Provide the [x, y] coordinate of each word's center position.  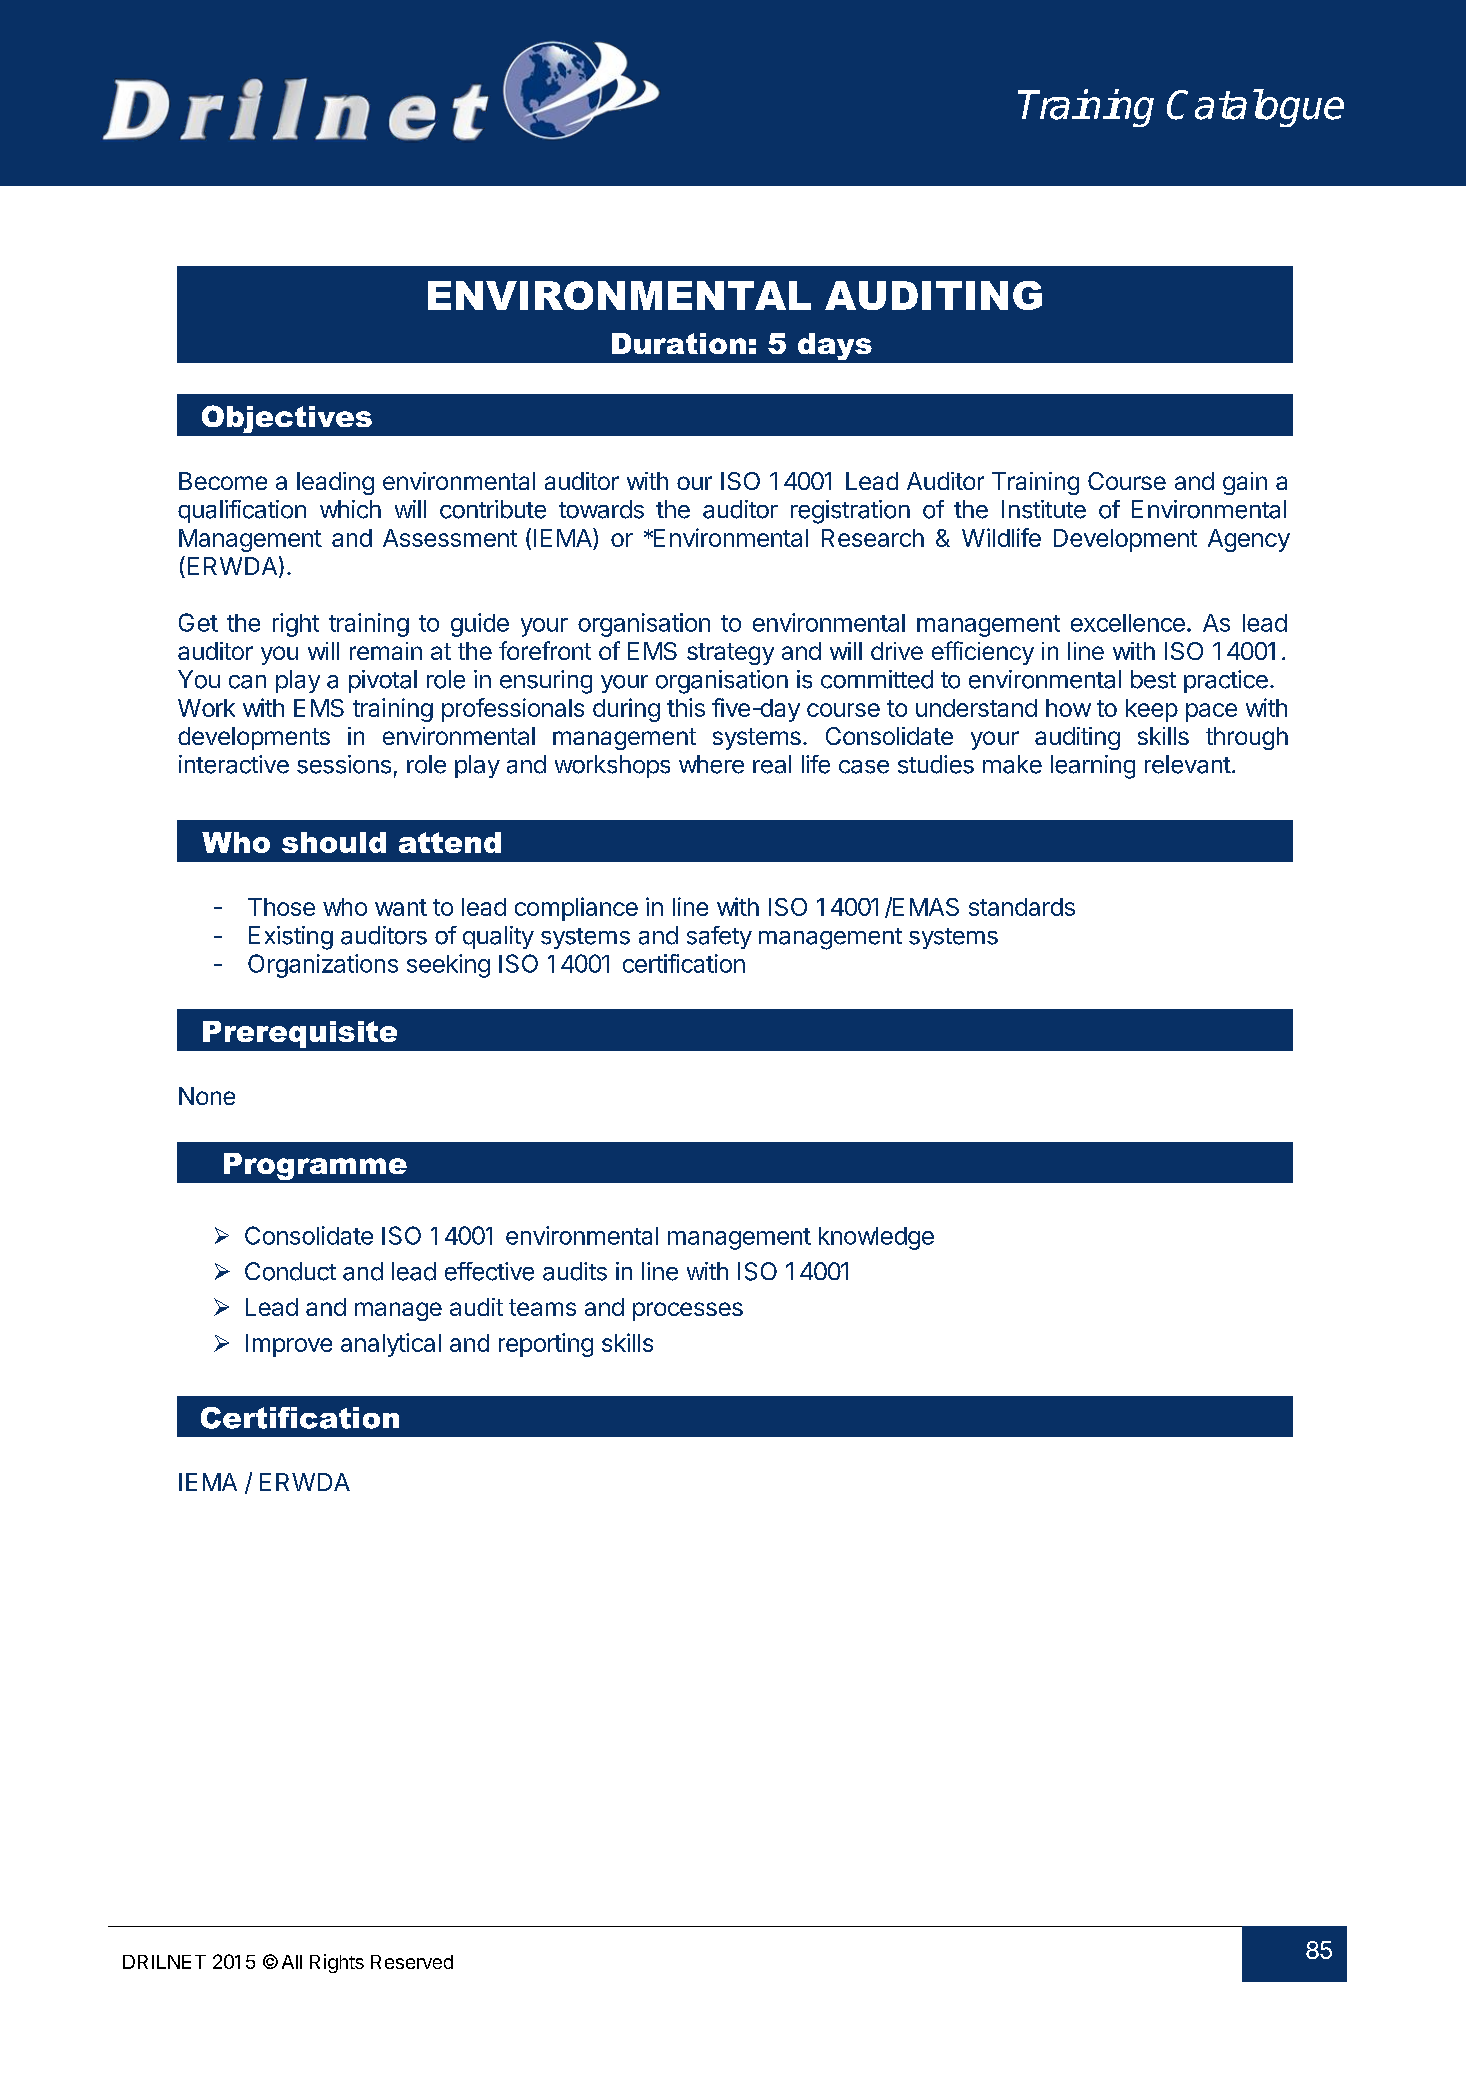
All [292, 1962]
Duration [679, 343]
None [207, 1096]
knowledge [876, 1238]
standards [1022, 907]
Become [223, 481]
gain [1245, 483]
